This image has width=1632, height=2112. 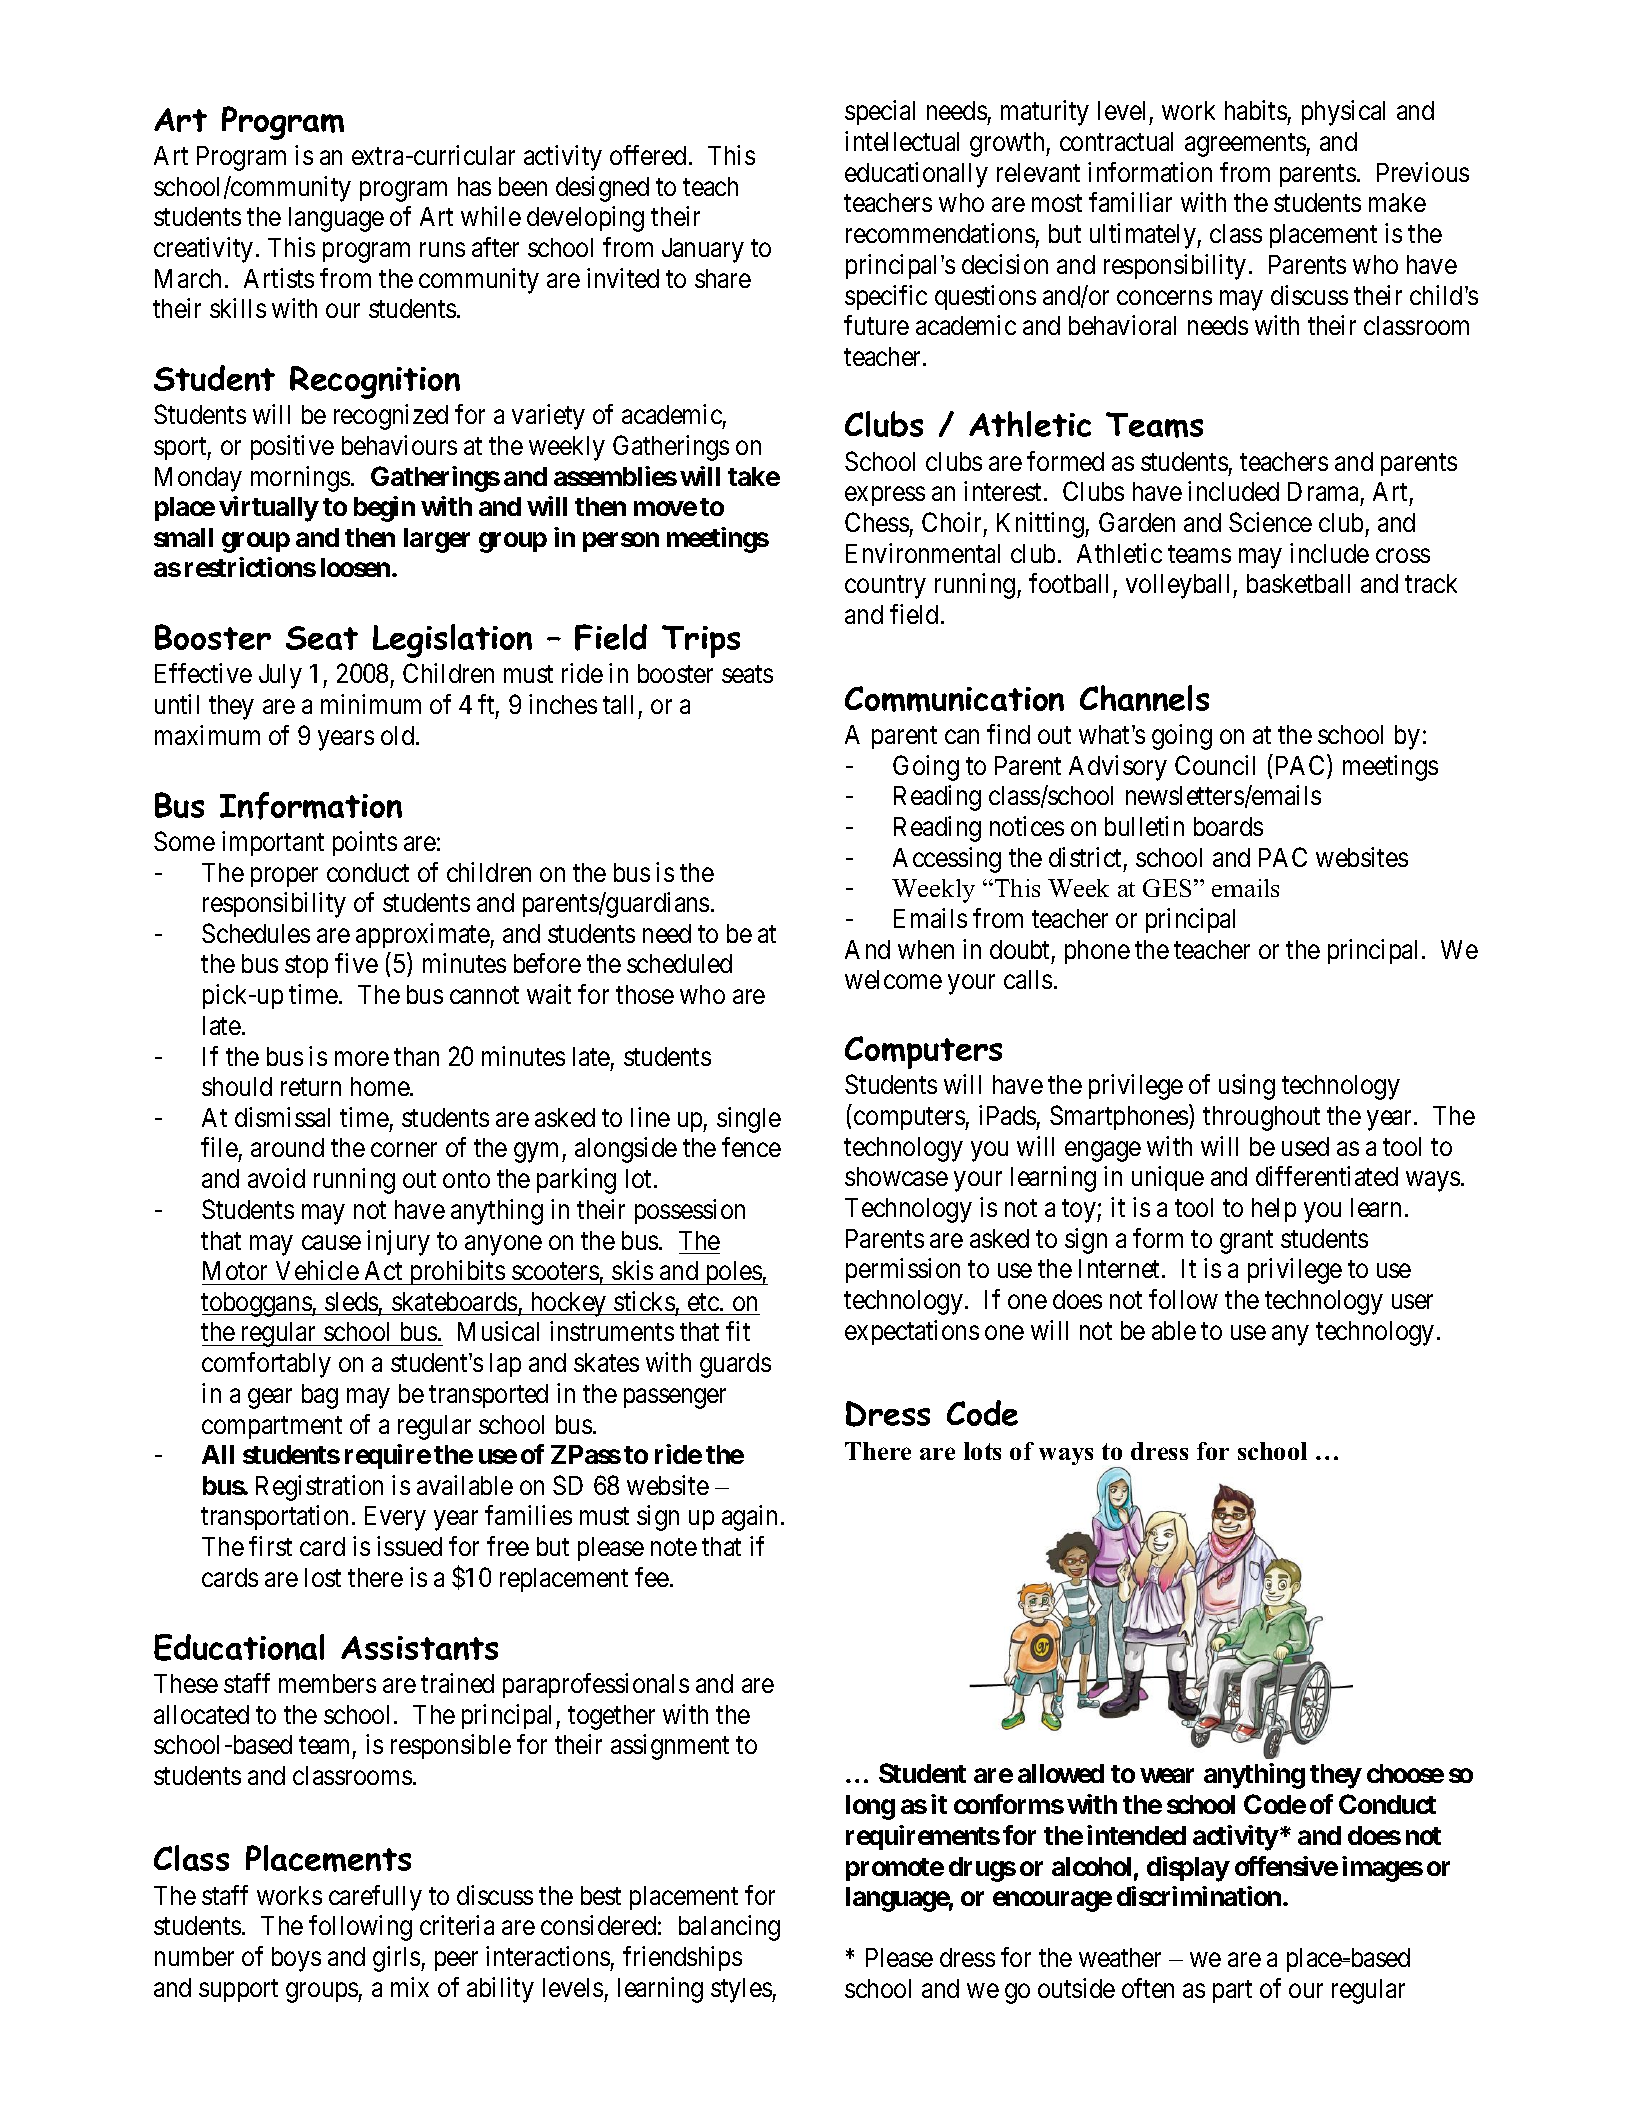 What do you see at coordinates (902, 141) in the image?
I see `intellectual` at bounding box center [902, 141].
